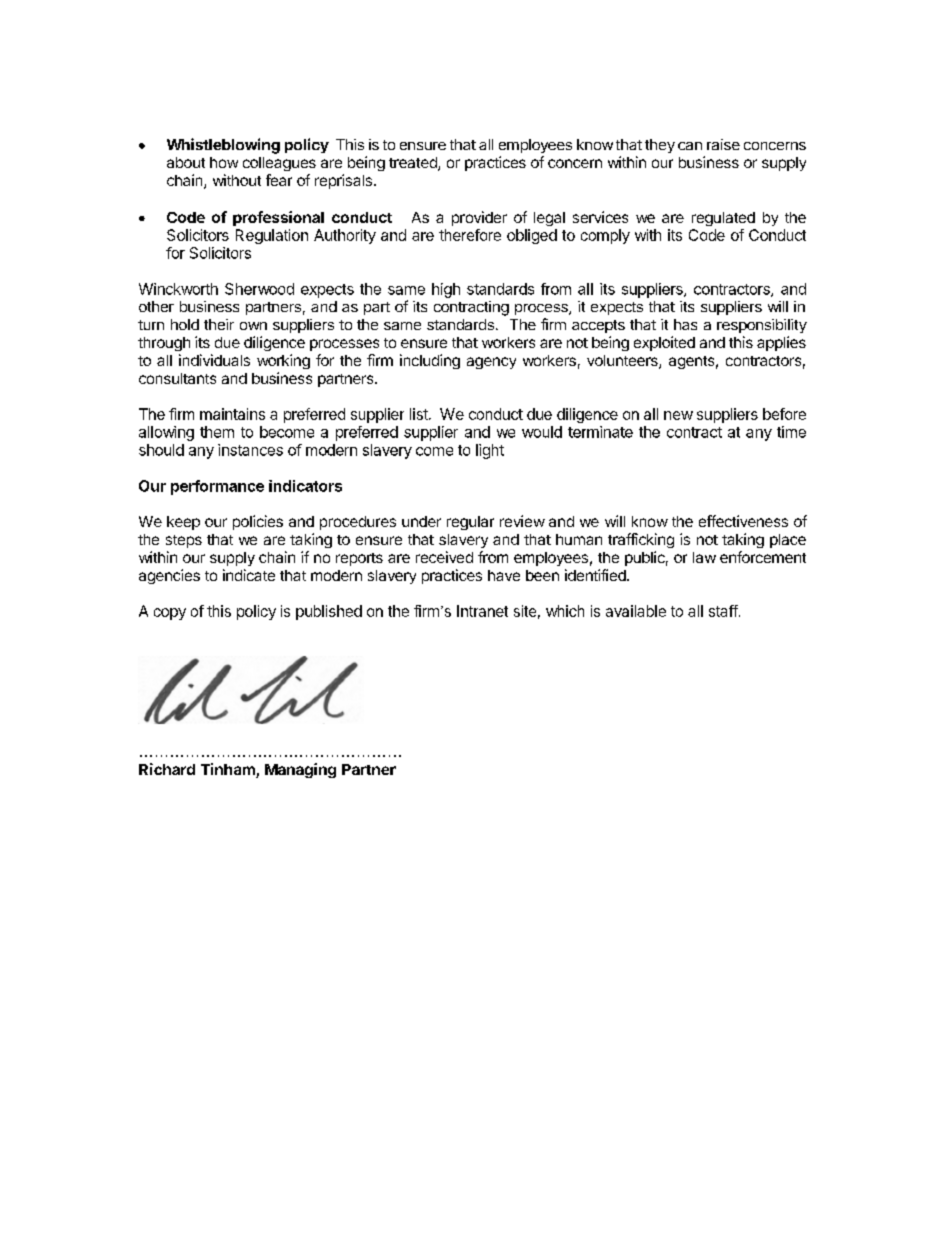 This image has height=1233, width=952. I want to click on Managing, so click(300, 770).
